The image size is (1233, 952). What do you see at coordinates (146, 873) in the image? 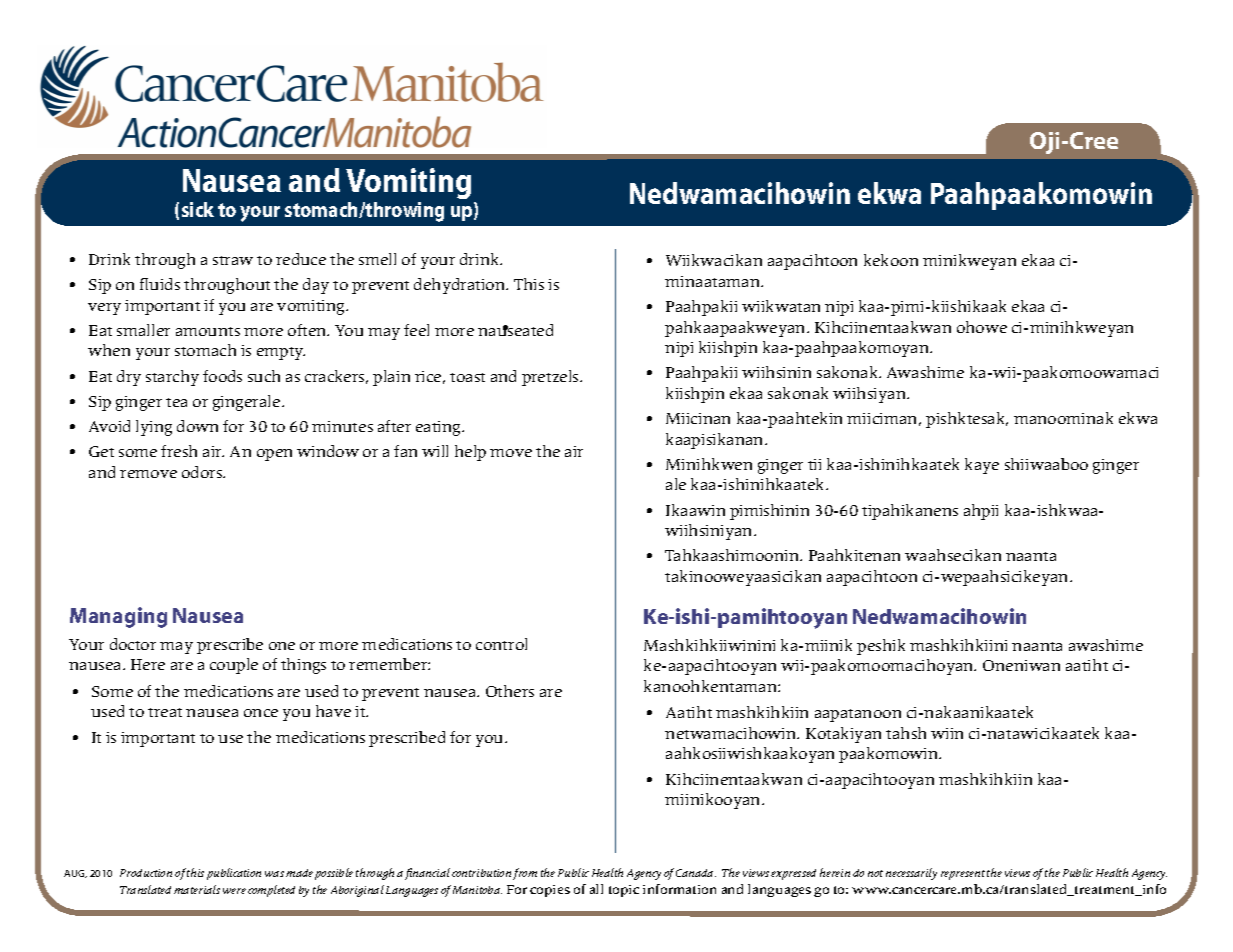
I see `Production` at bounding box center [146, 873].
